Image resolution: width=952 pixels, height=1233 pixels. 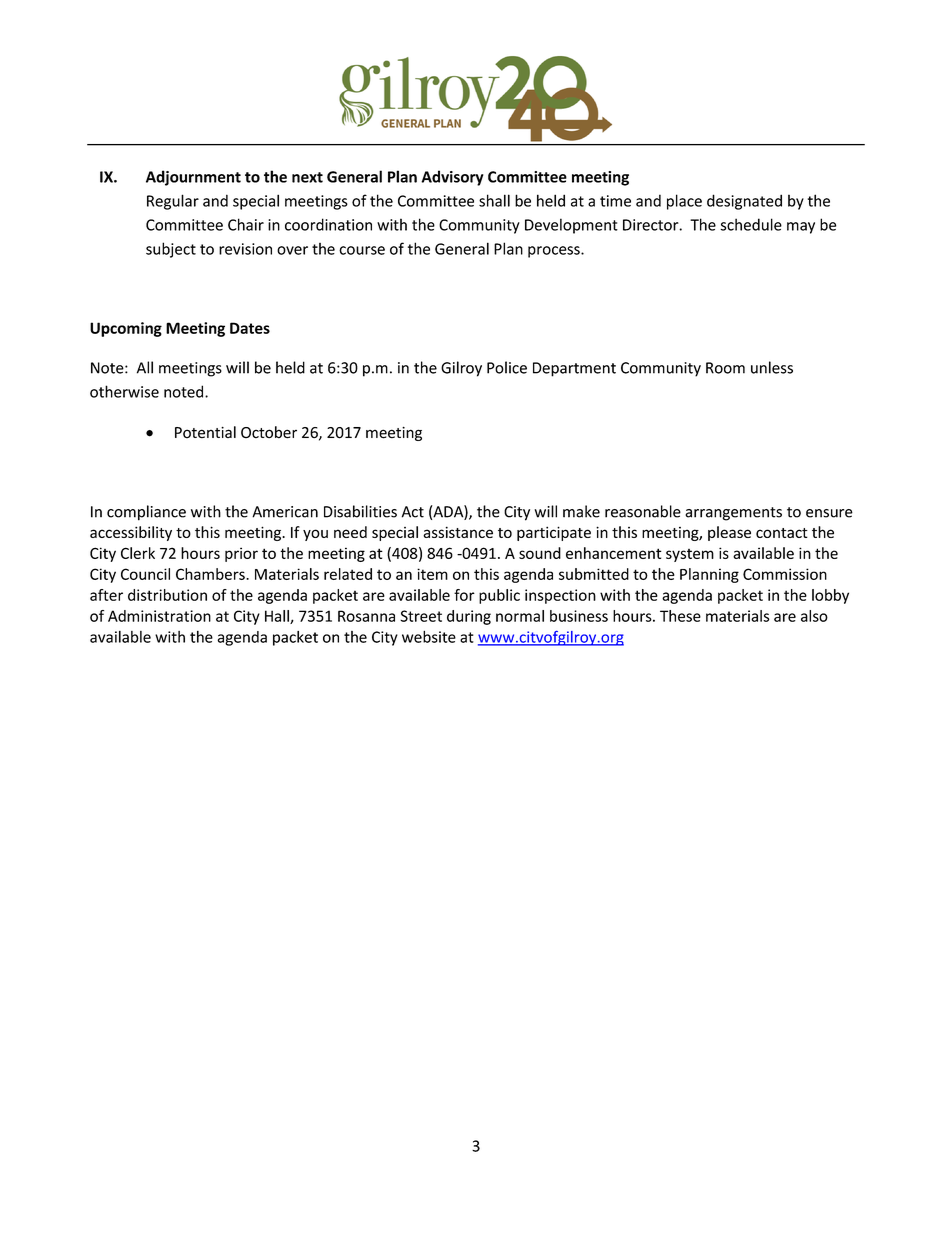 I want to click on compliance, so click(x=146, y=513).
